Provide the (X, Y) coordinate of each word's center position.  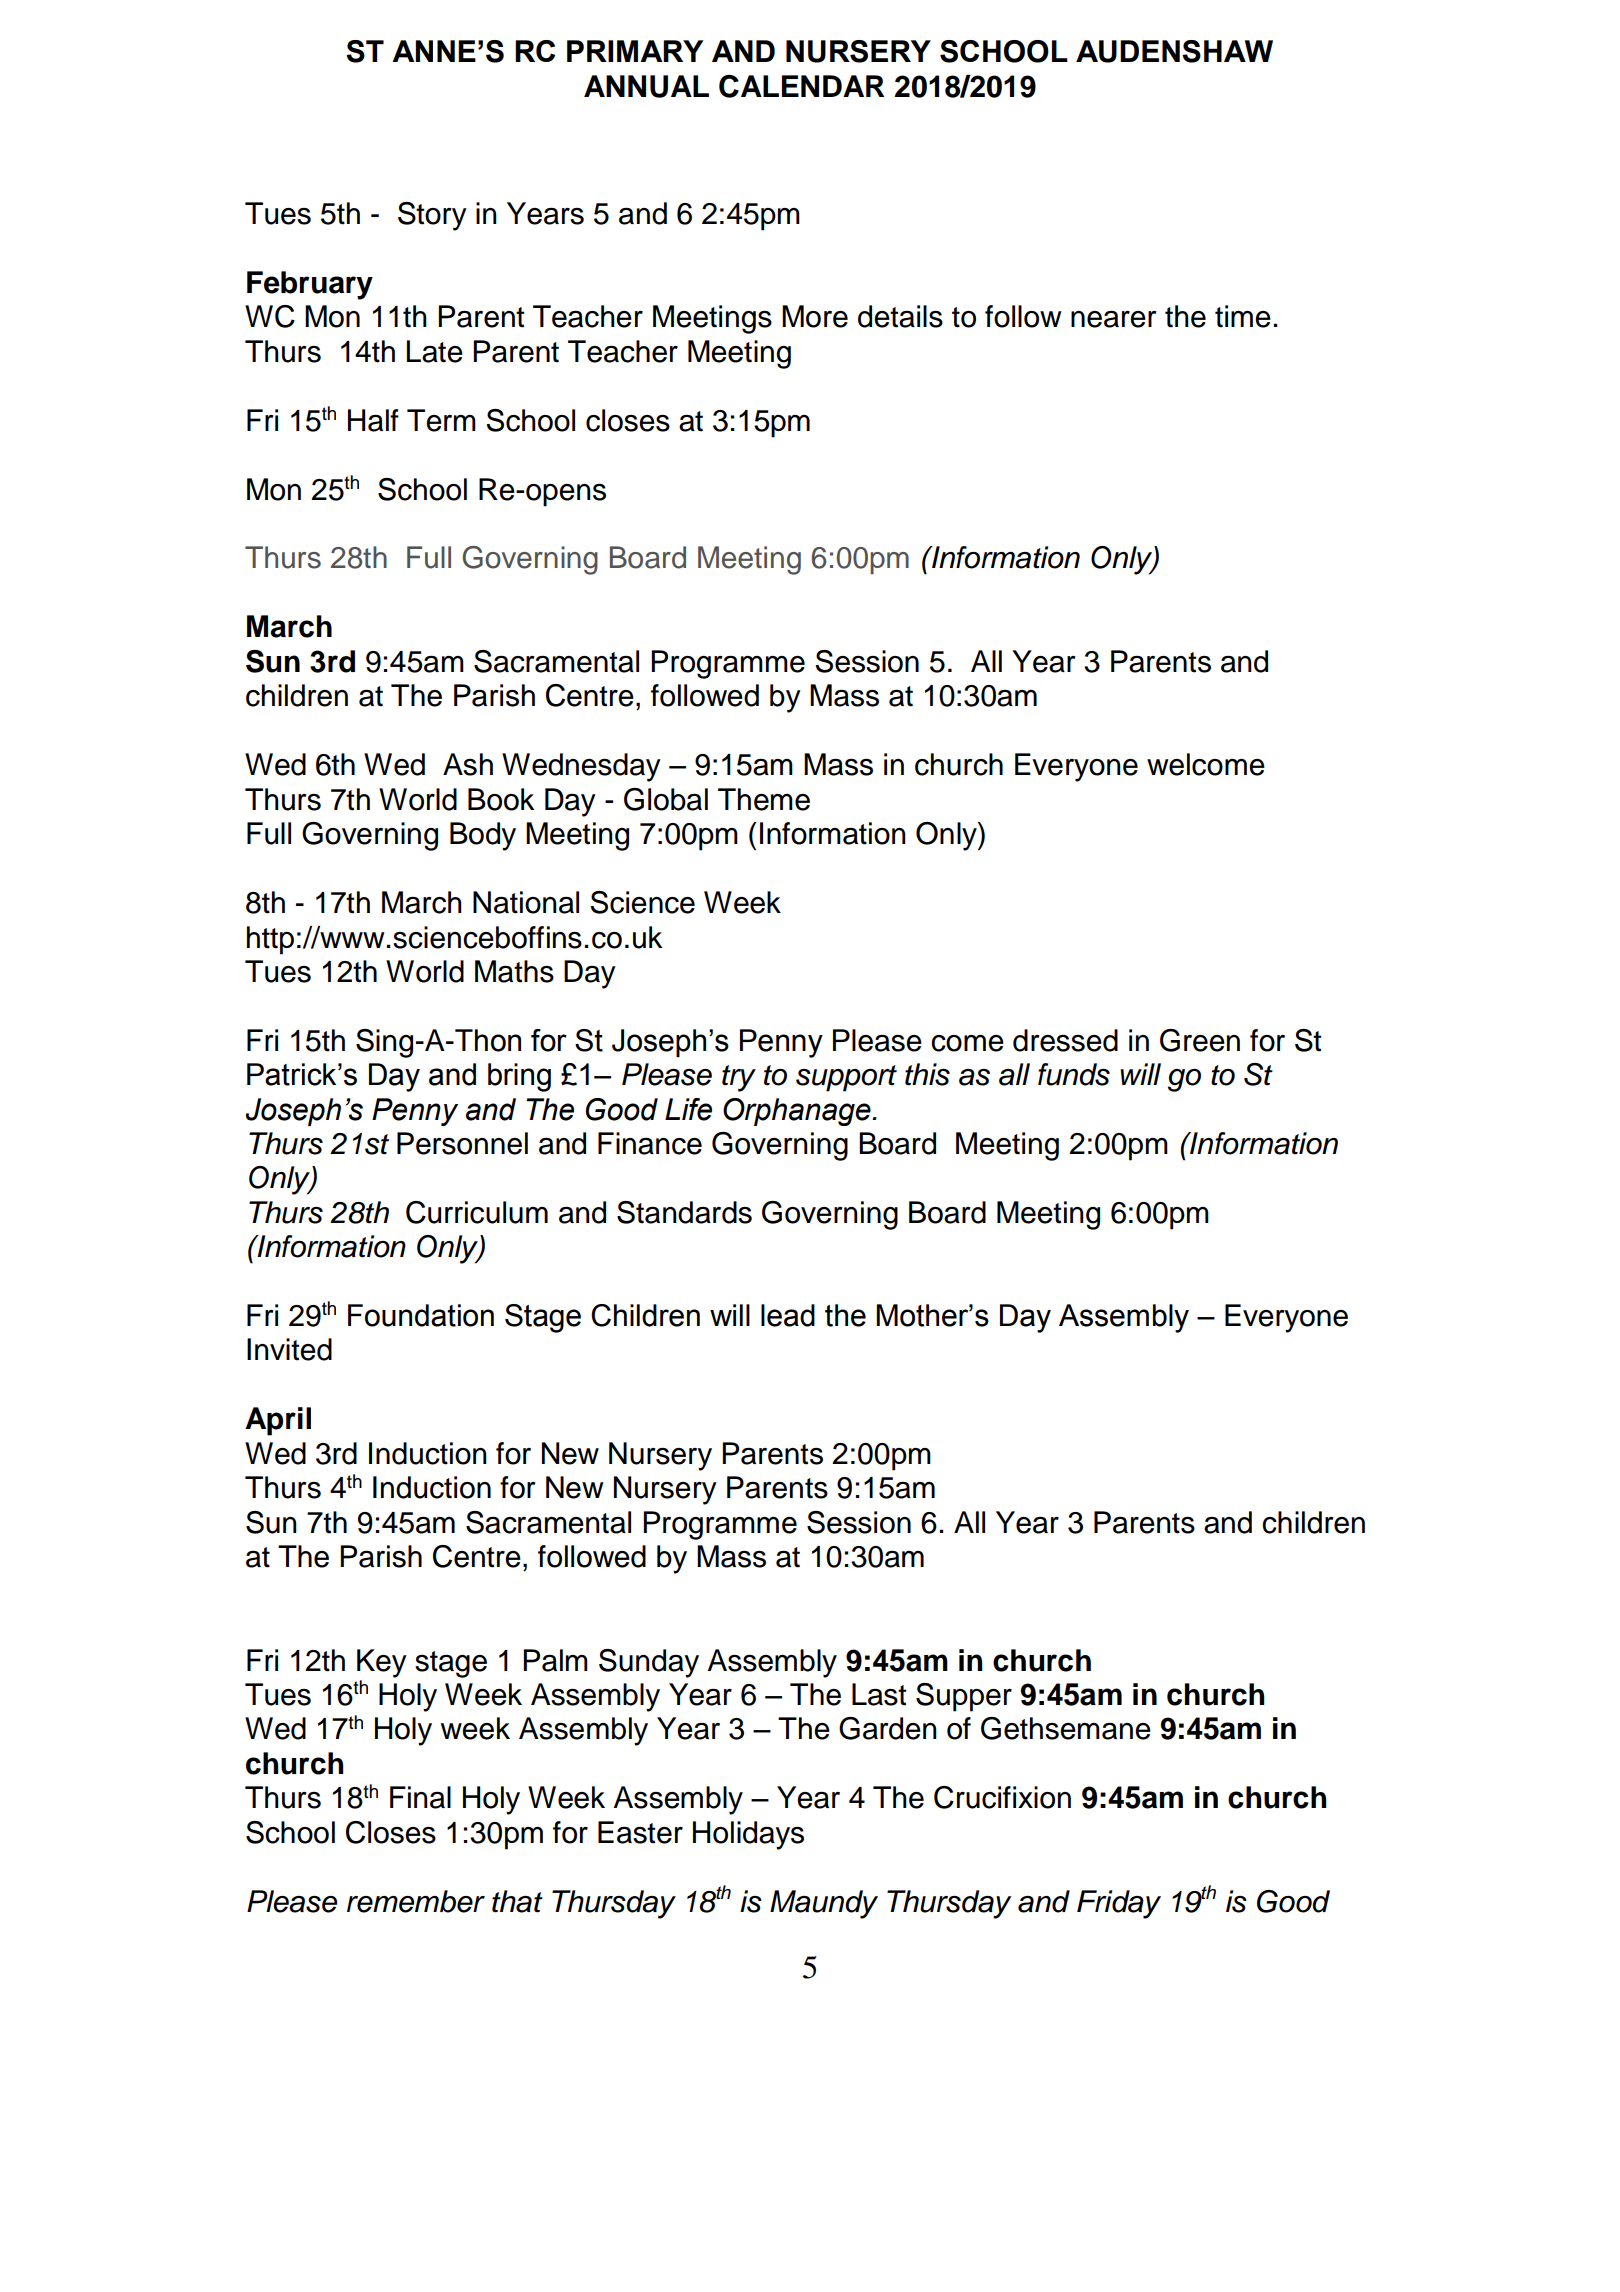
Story (432, 216)
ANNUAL (646, 86)
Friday (1119, 1904)
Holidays (748, 1835)
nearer (1114, 319)
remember (416, 1901)
